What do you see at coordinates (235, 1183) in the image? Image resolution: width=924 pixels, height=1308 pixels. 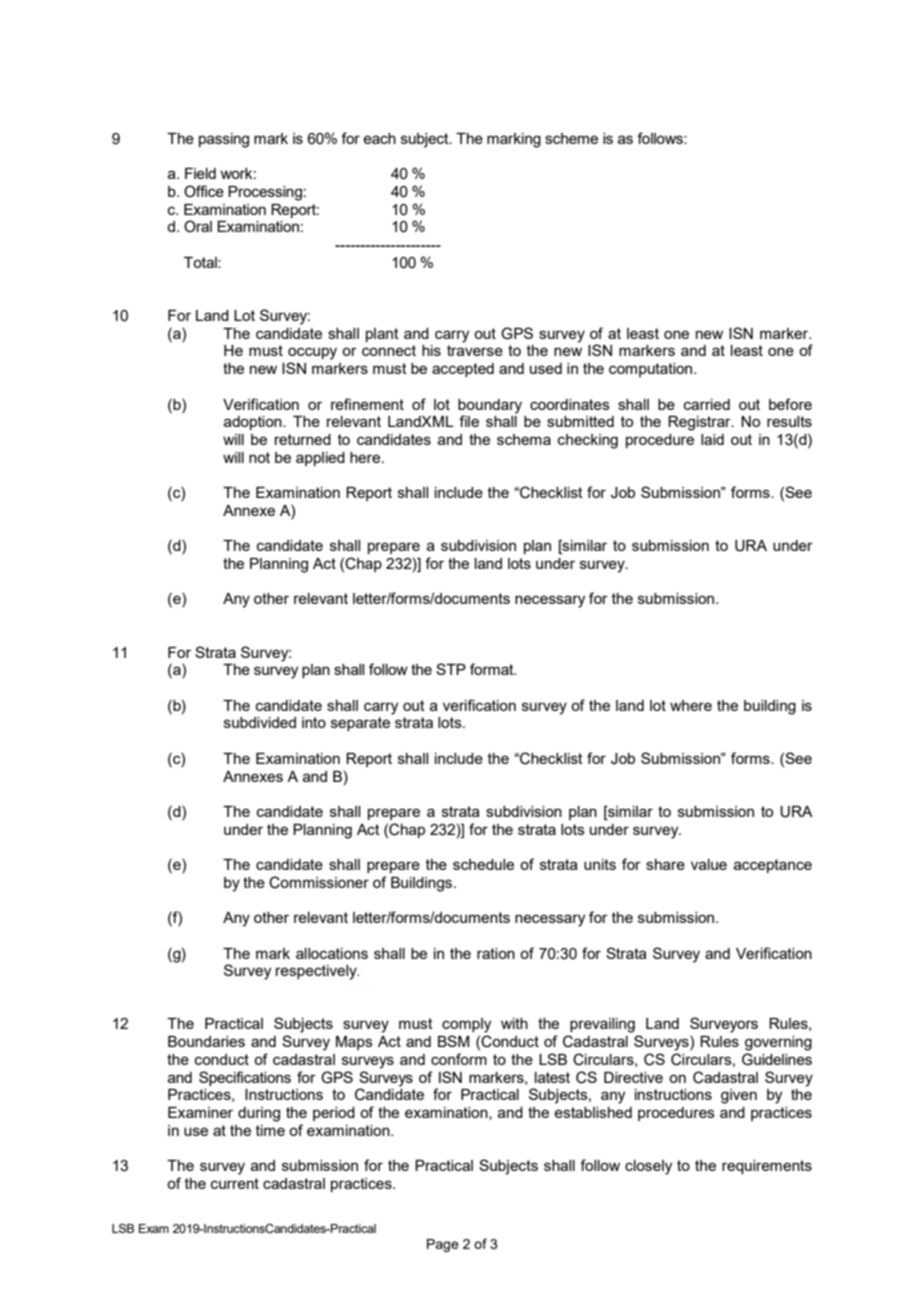 I see `current` at bounding box center [235, 1183].
